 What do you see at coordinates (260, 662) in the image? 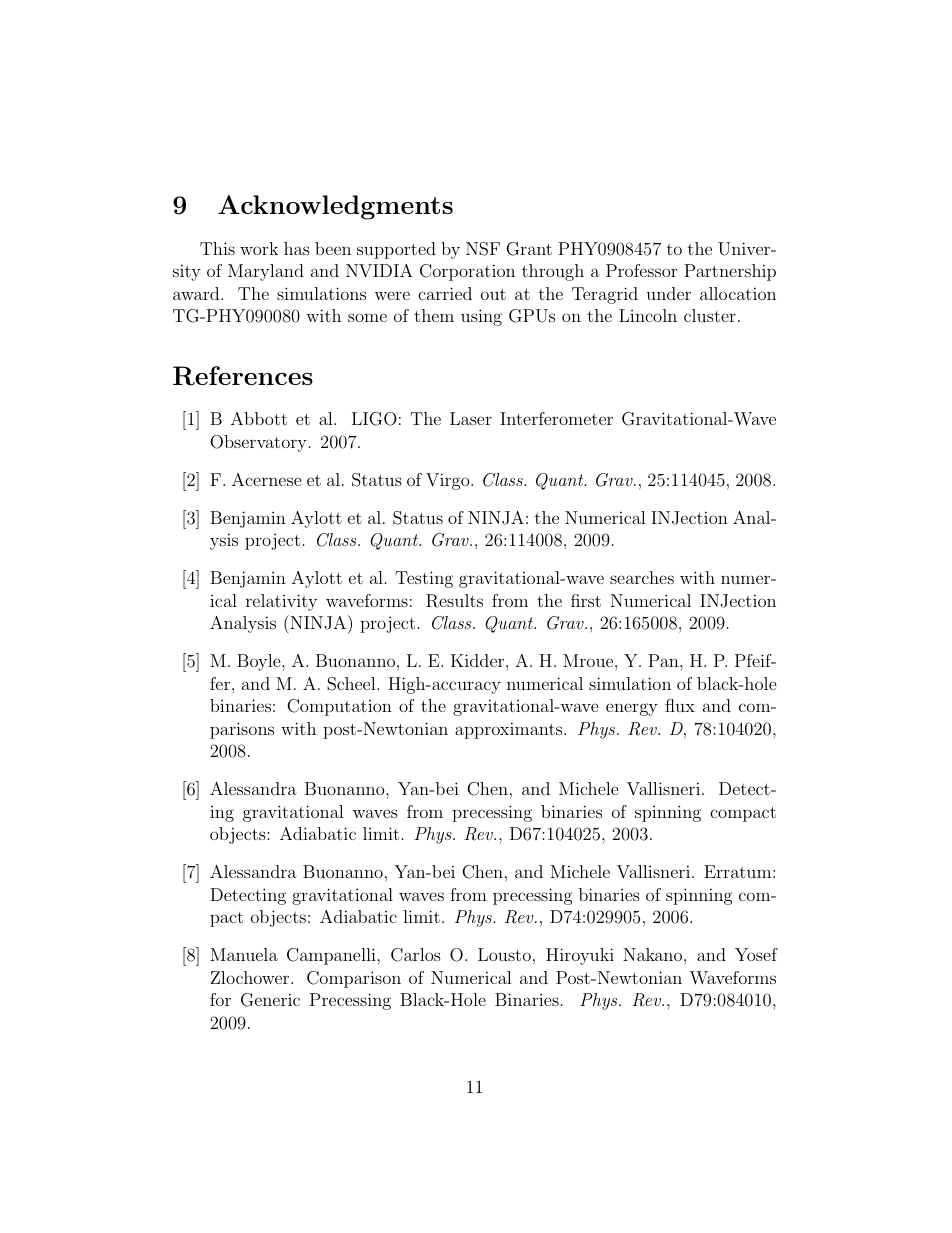
I see `Boyle` at bounding box center [260, 662].
